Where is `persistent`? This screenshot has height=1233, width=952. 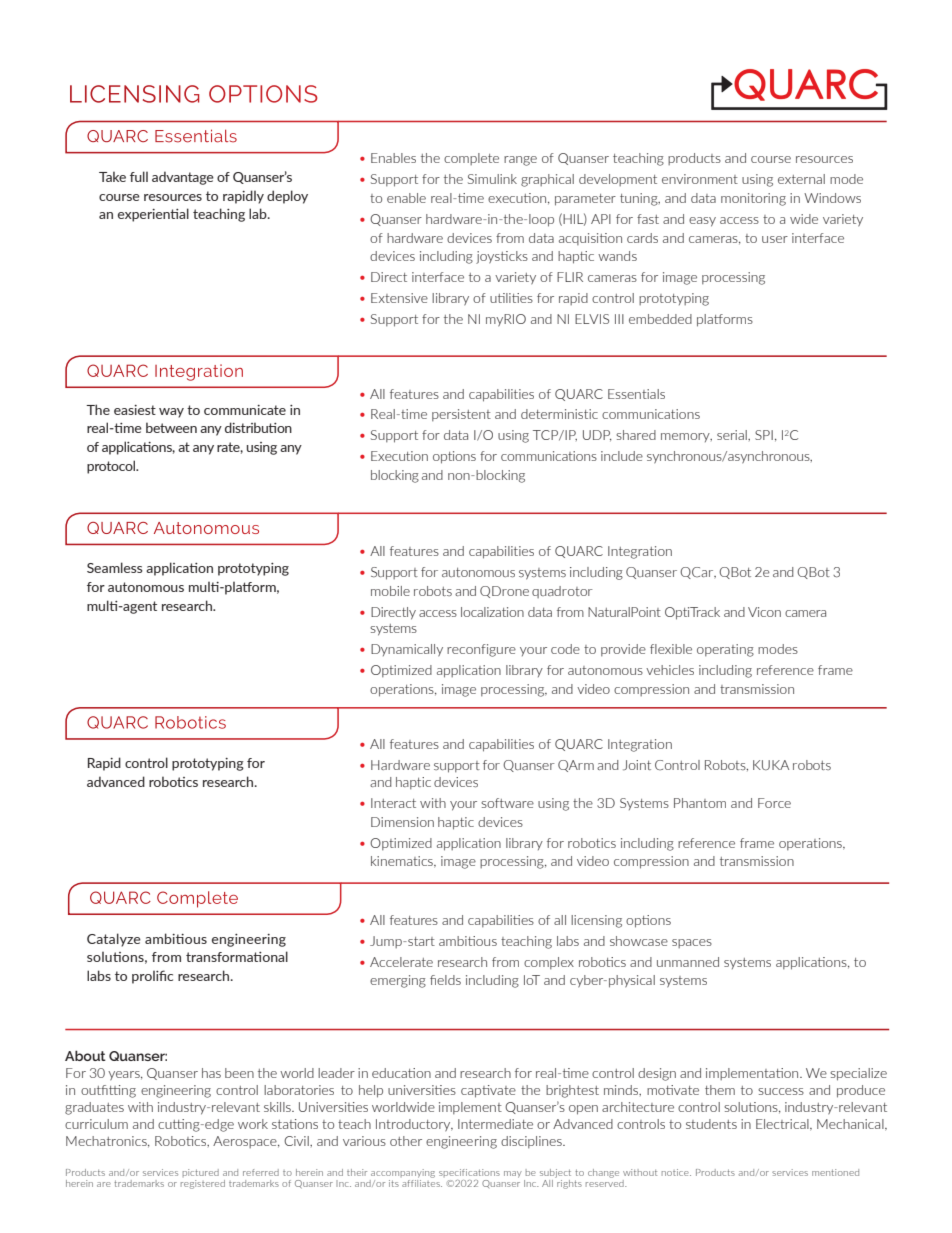 persistent is located at coordinates (461, 415).
